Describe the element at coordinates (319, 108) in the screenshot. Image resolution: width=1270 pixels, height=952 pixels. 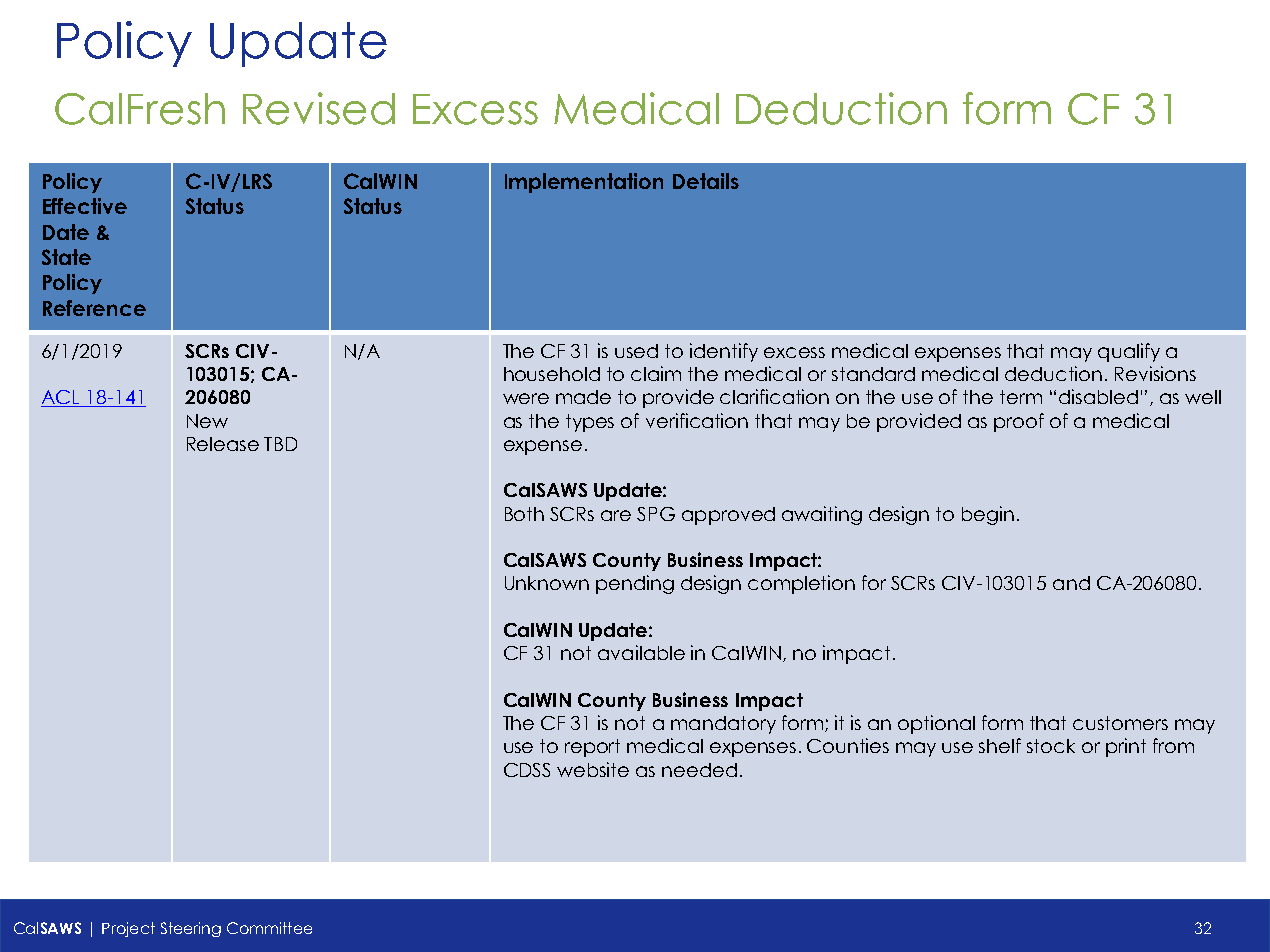
I see `Revised` at that location.
